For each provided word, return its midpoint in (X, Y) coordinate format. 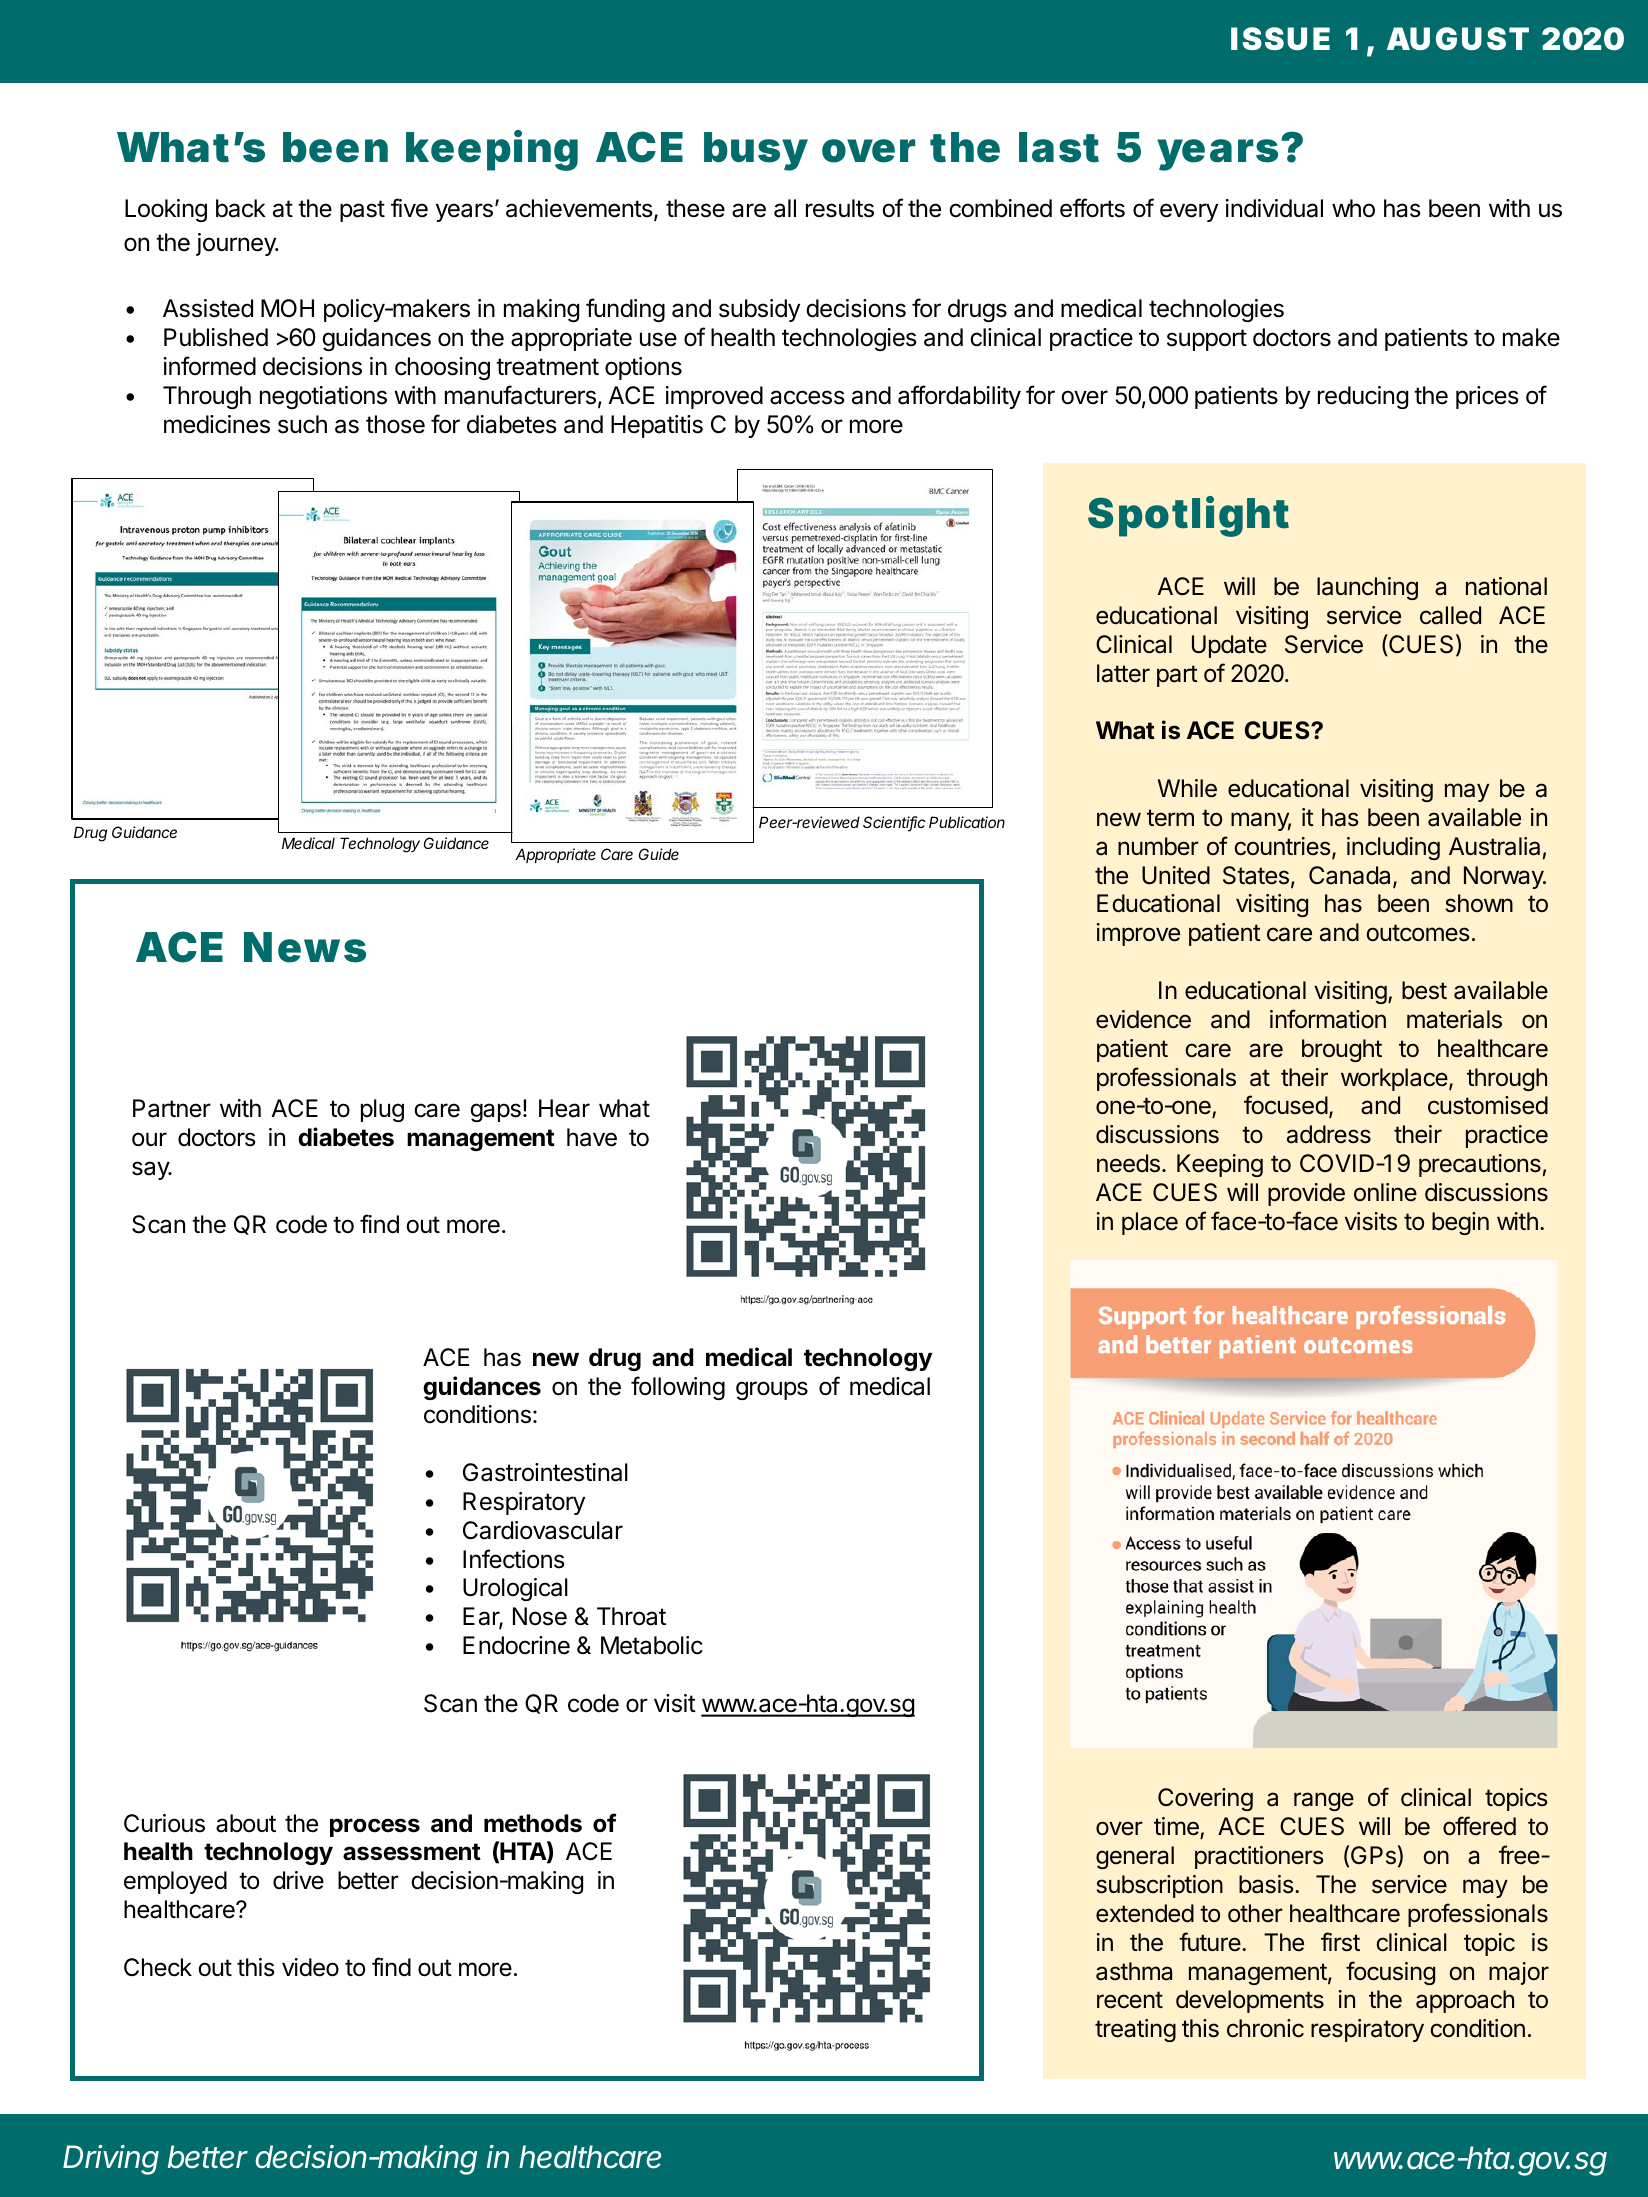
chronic (1265, 2028)
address (1329, 1134)
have (592, 1137)
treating (1135, 2030)
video (310, 1967)
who (1353, 208)
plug (382, 1110)
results (840, 208)
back (241, 208)
